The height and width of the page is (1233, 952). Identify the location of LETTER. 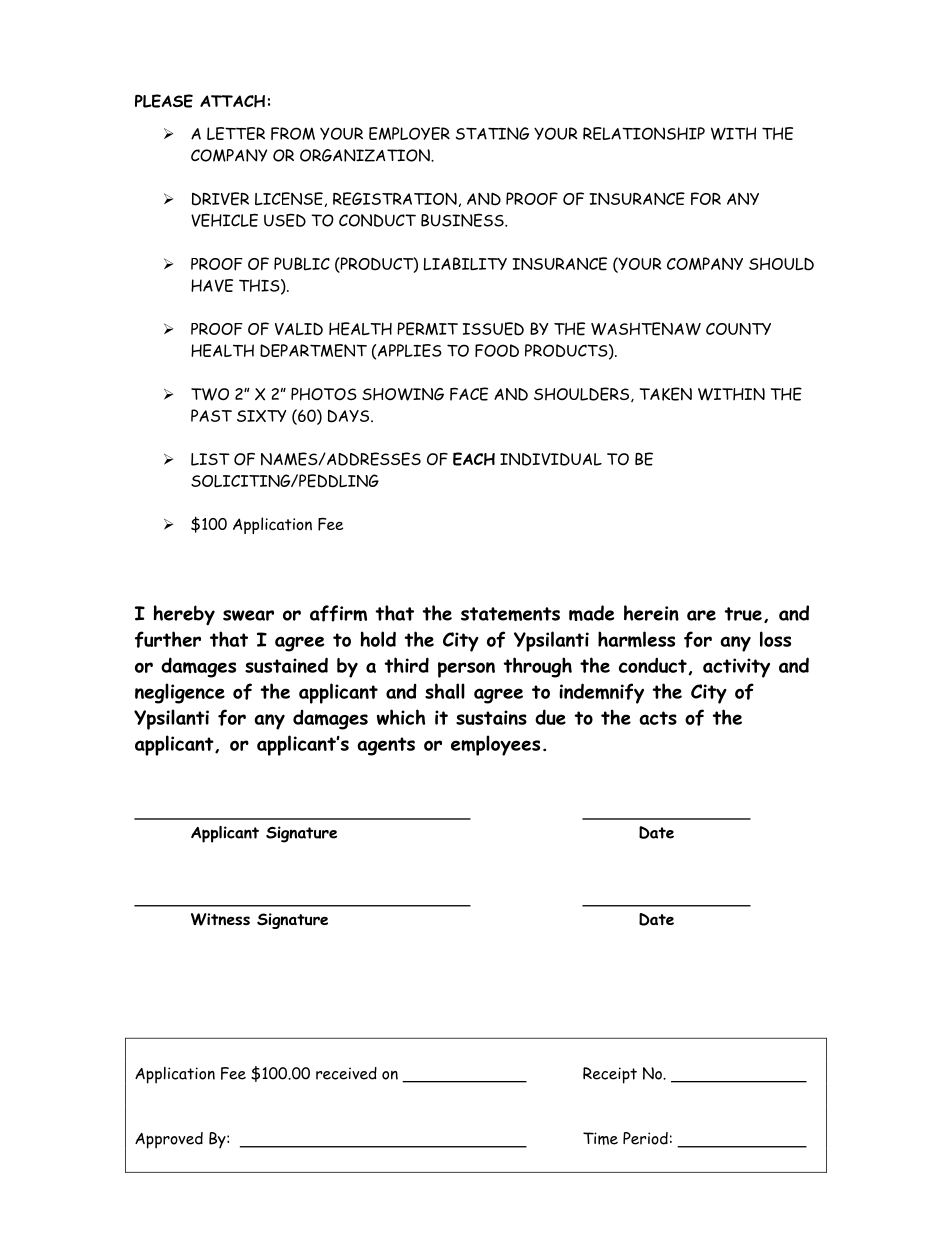
(236, 133).
